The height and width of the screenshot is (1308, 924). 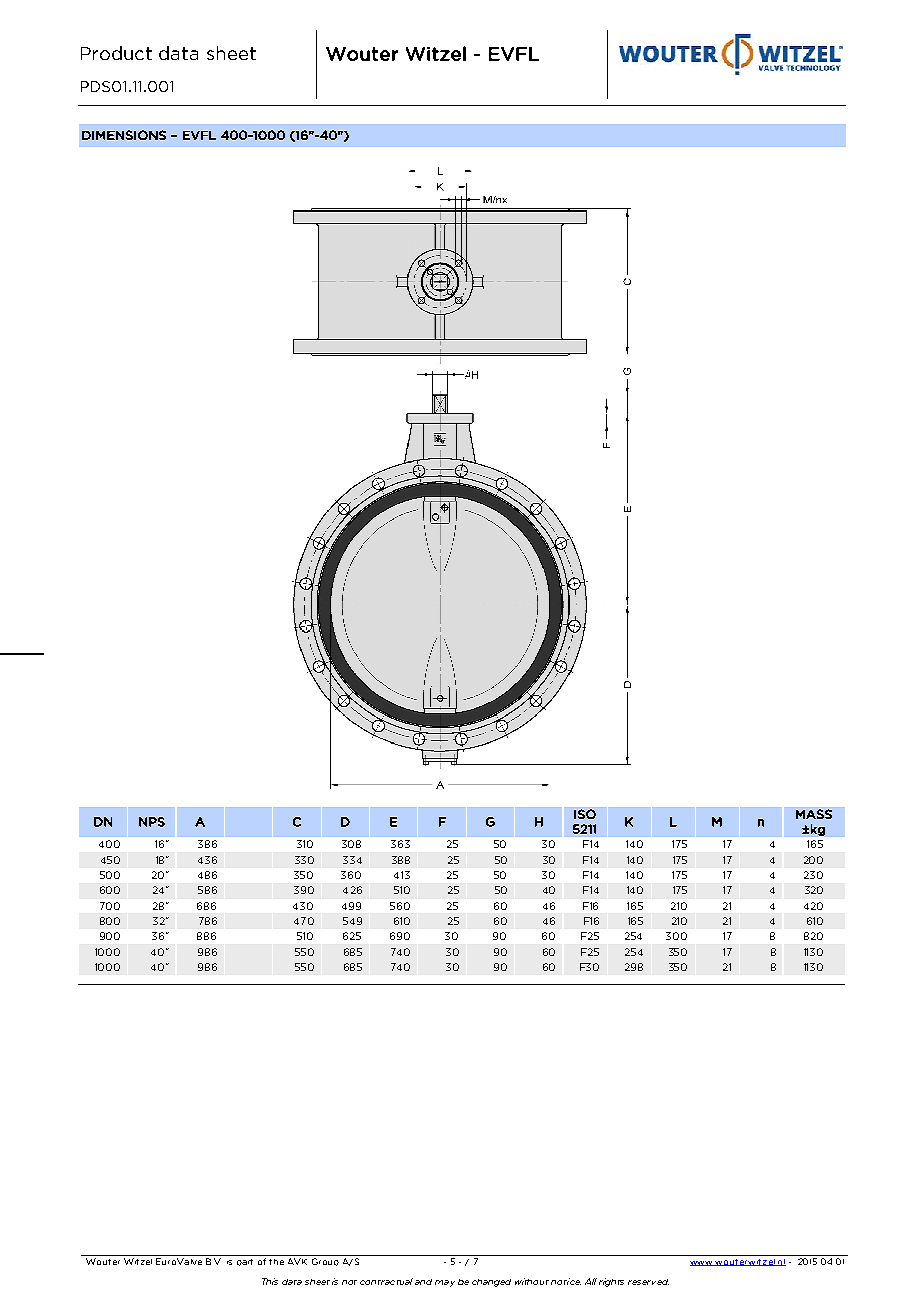 What do you see at coordinates (591, 1281) in the screenshot?
I see `All` at bounding box center [591, 1281].
